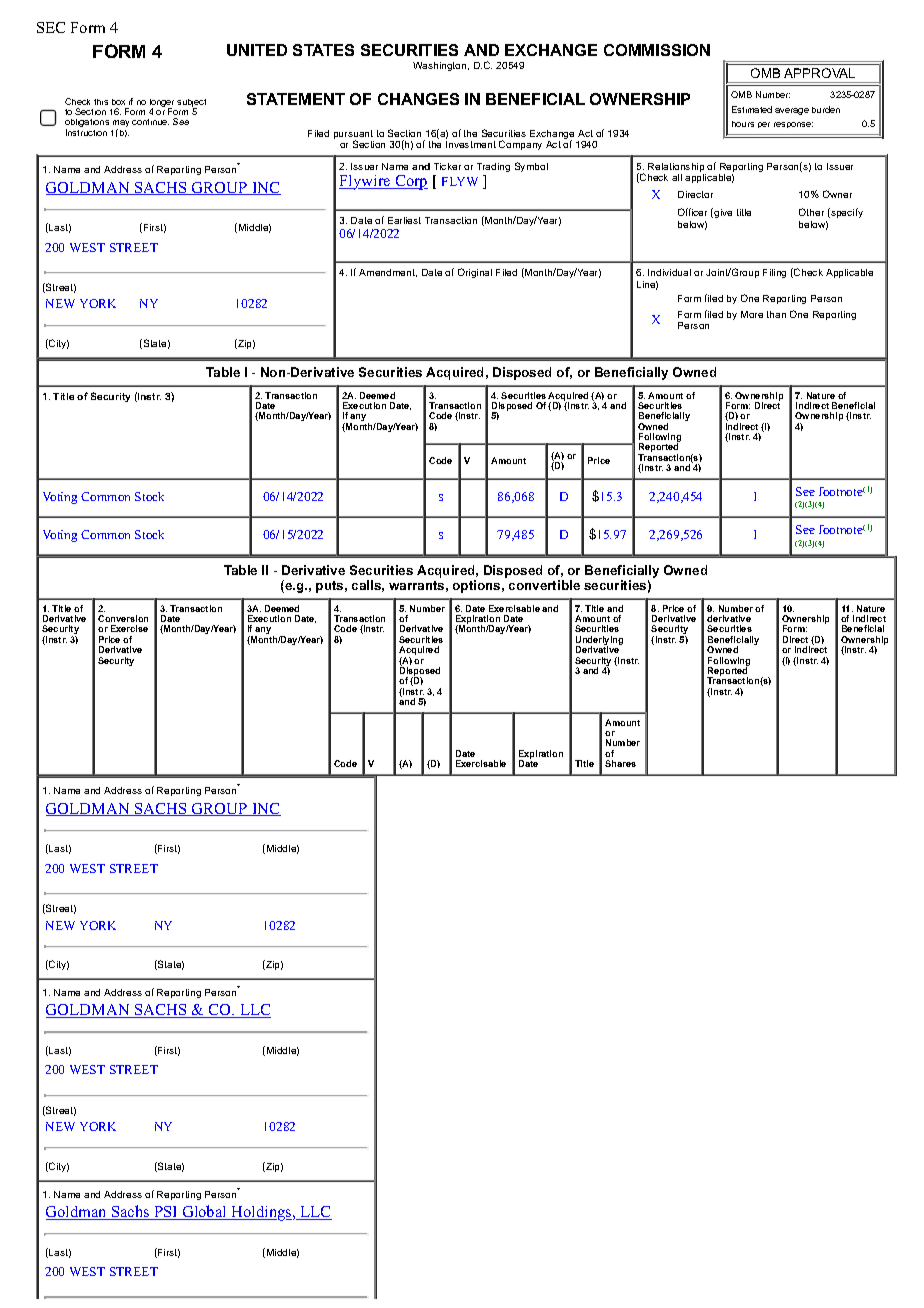 This image has height=1308, width=924. I want to click on PSI, so click(166, 1213).
